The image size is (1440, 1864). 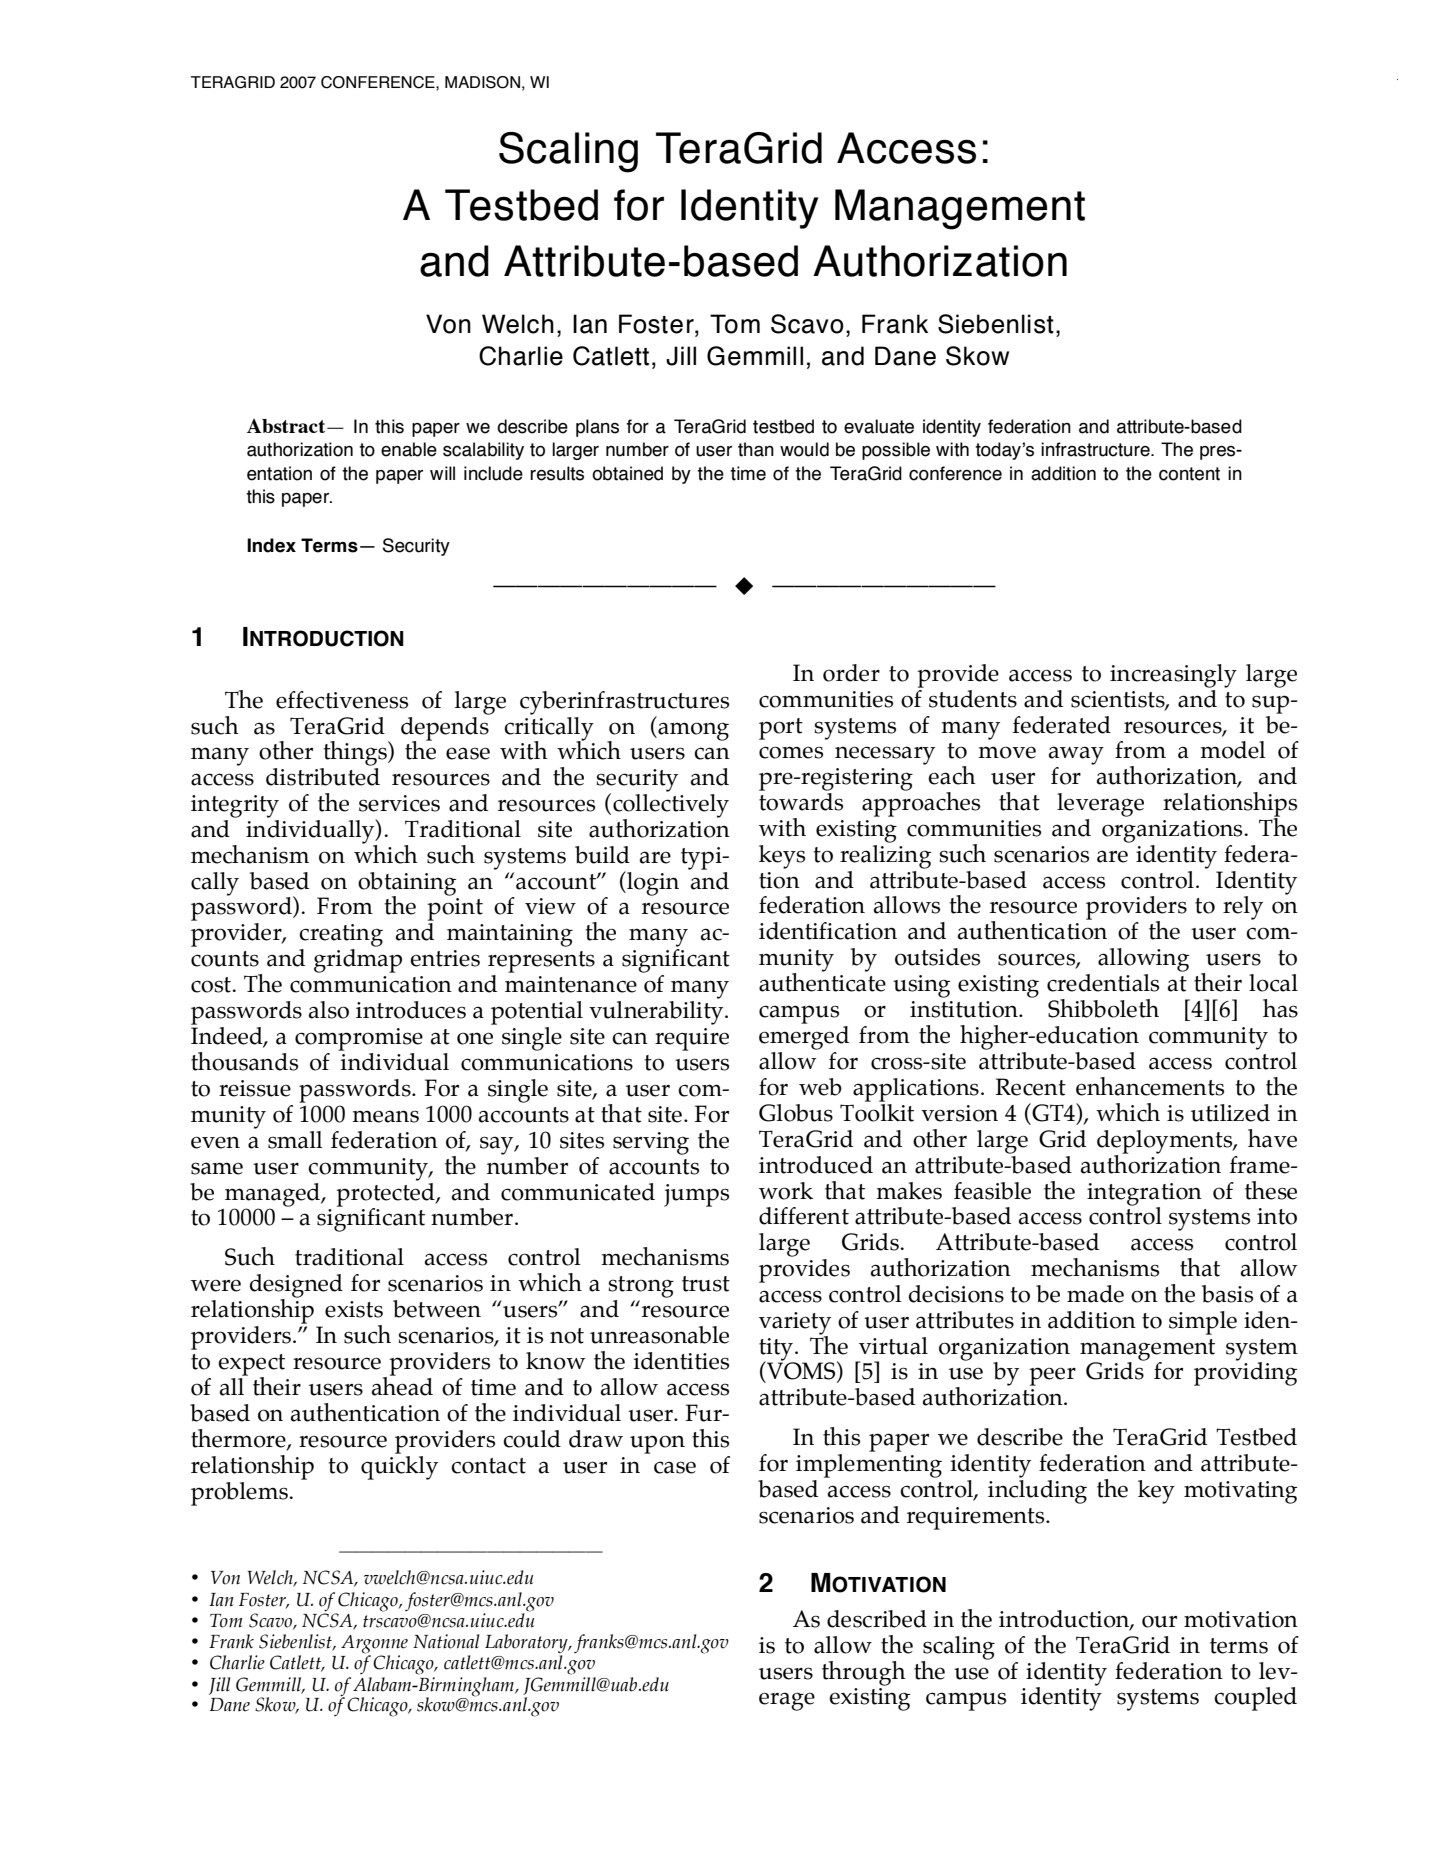 What do you see at coordinates (1255, 1699) in the screenshot?
I see `coupled` at bounding box center [1255, 1699].
